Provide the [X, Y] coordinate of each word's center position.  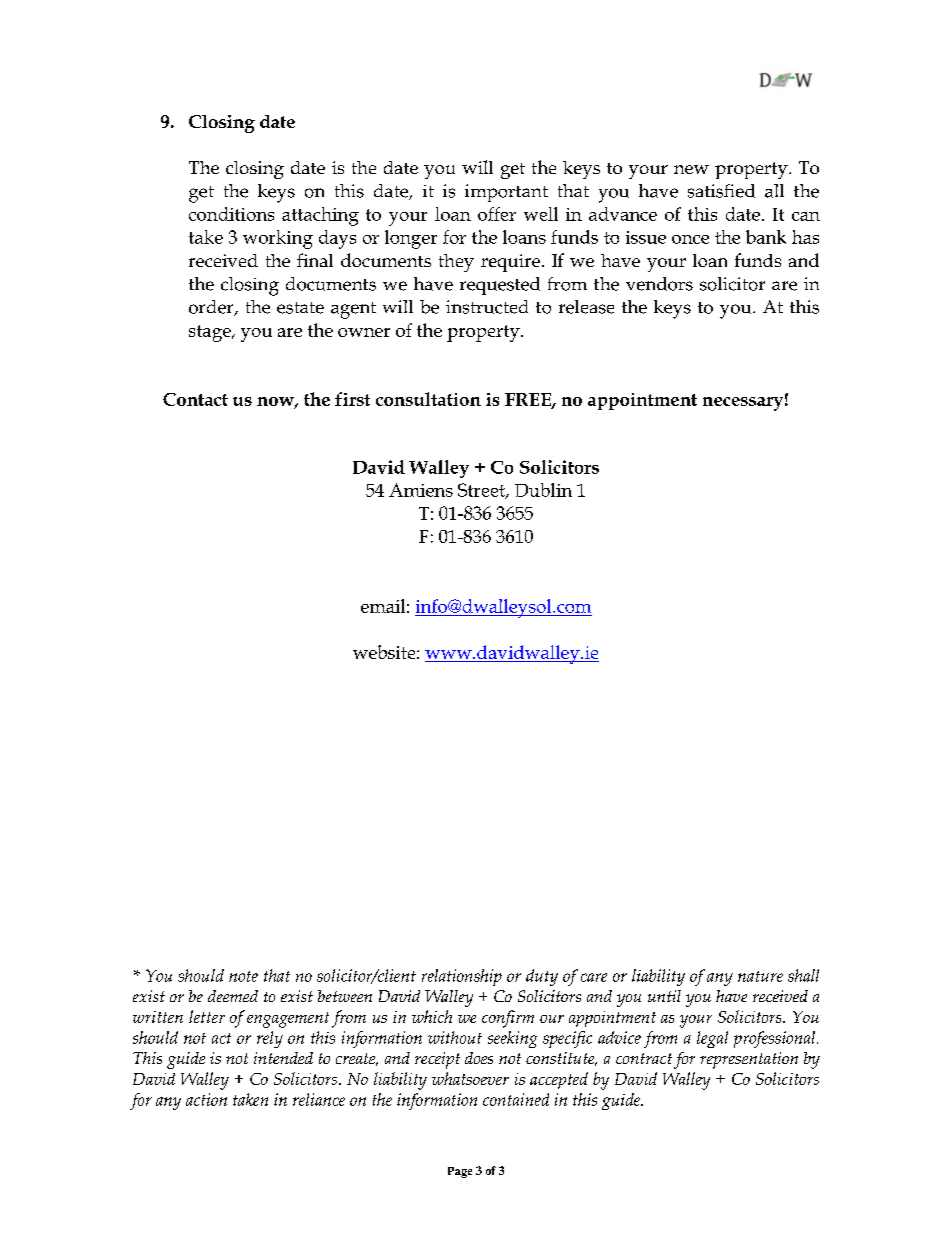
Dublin [543, 490]
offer [497, 214]
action [206, 1099]
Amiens [421, 490]
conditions [231, 214]
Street [482, 491]
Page [460, 1172]
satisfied [721, 191]
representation [749, 1060]
